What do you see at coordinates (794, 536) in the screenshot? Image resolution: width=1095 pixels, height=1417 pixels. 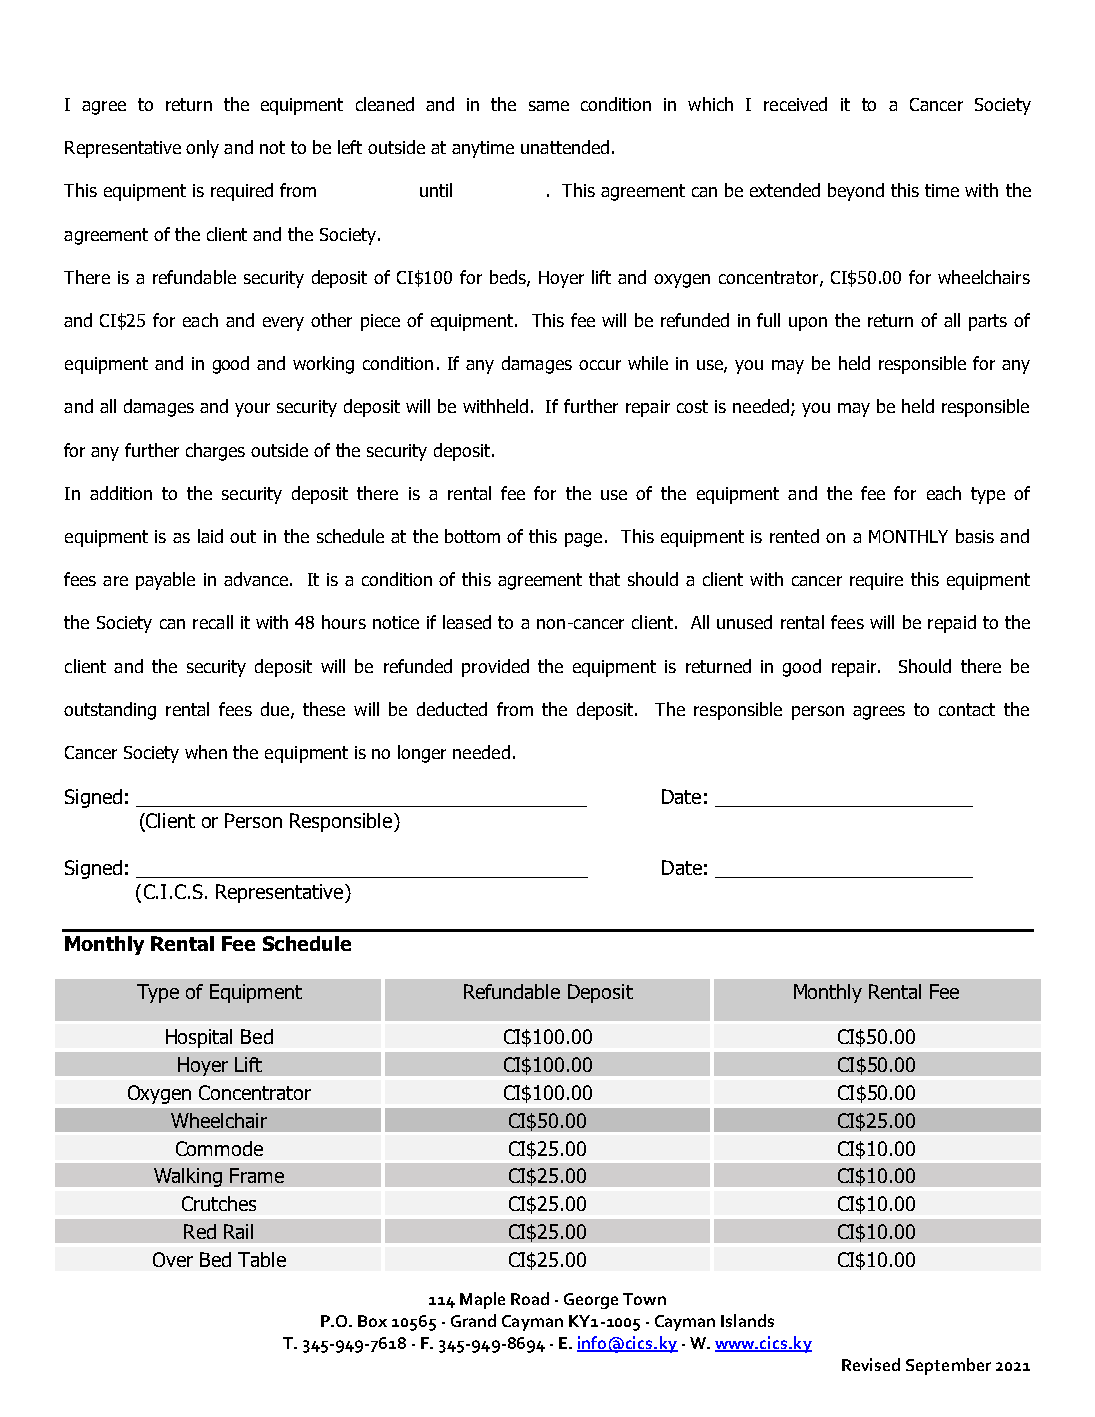 I see `rented` at bounding box center [794, 536].
